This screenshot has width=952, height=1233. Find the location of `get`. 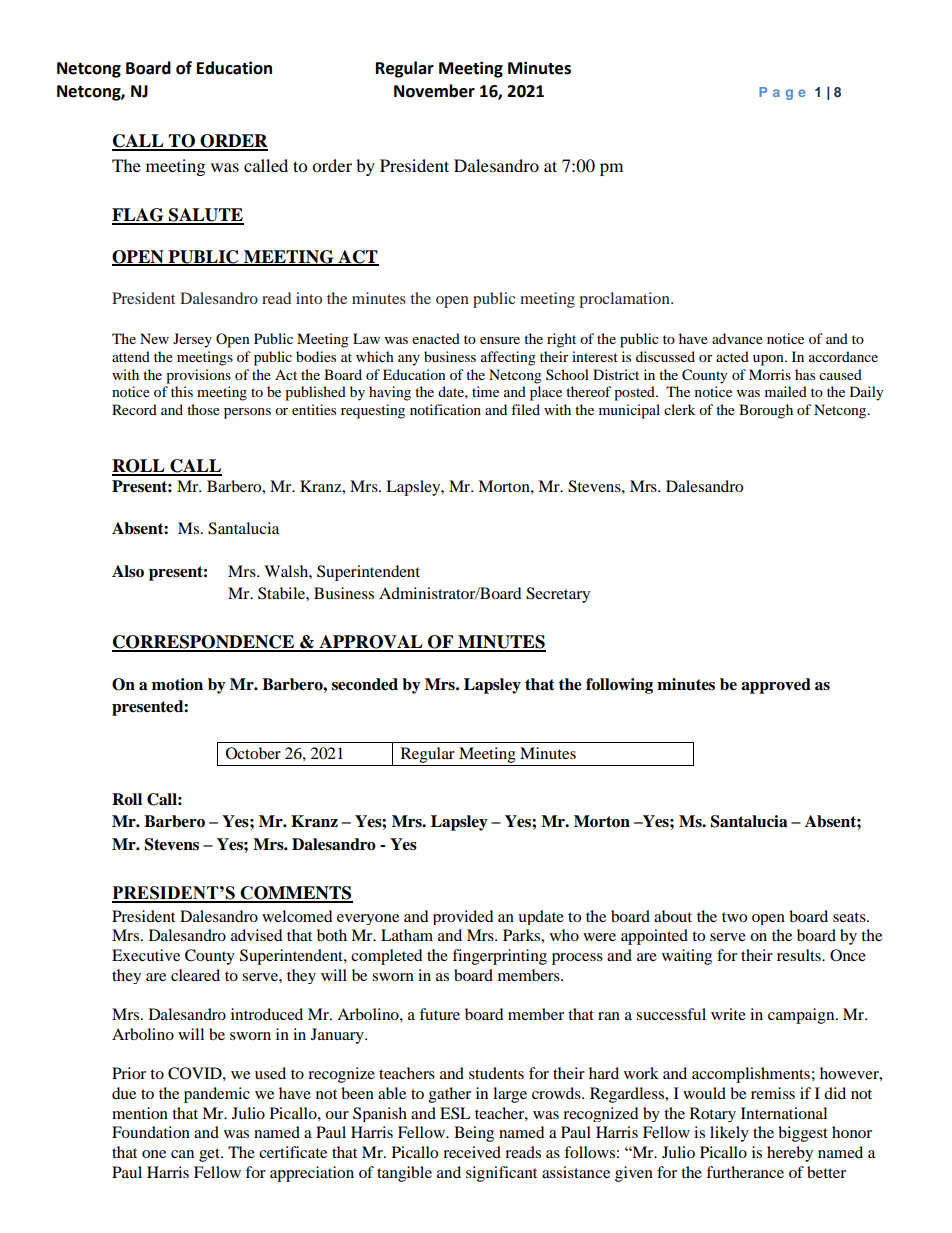

get is located at coordinates (210, 1155).
